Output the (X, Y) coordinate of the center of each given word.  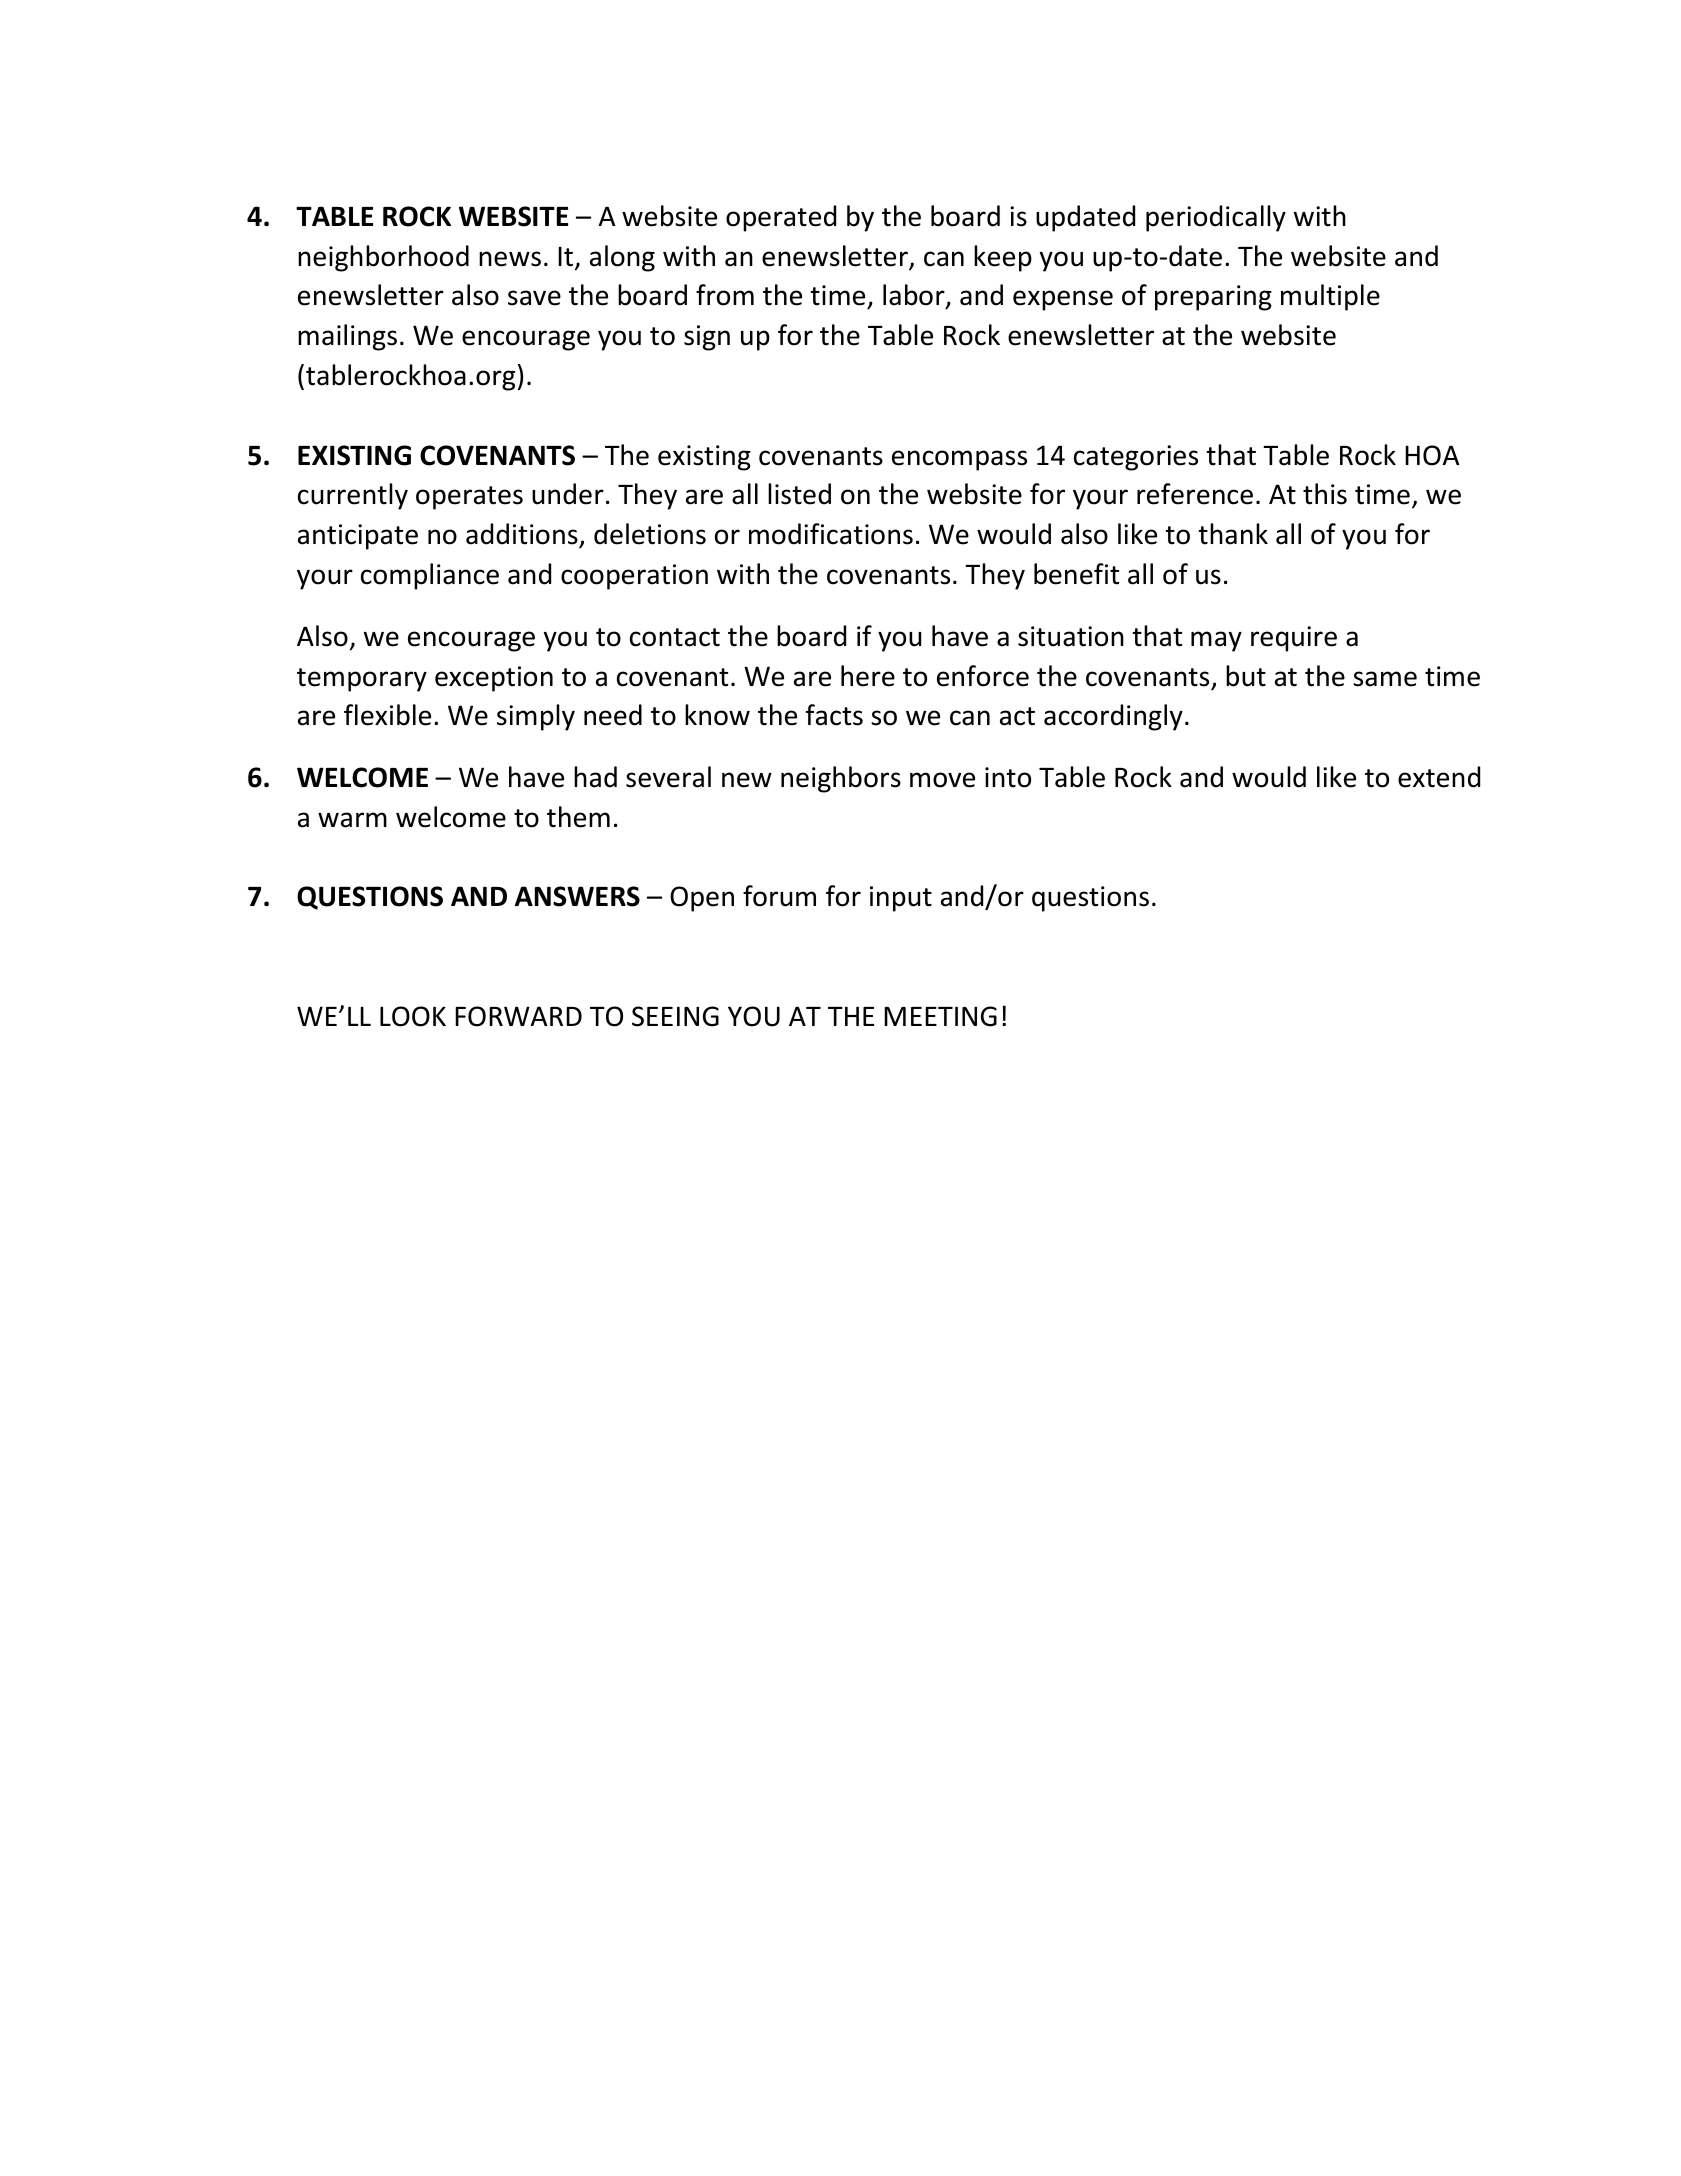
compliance (430, 576)
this (1325, 494)
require (1294, 639)
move (942, 780)
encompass (959, 460)
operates (469, 498)
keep (1003, 258)
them (578, 817)
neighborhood (383, 258)
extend (1439, 777)
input (901, 899)
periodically (1216, 218)
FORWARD (518, 1016)
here (868, 676)
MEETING (940, 1016)
